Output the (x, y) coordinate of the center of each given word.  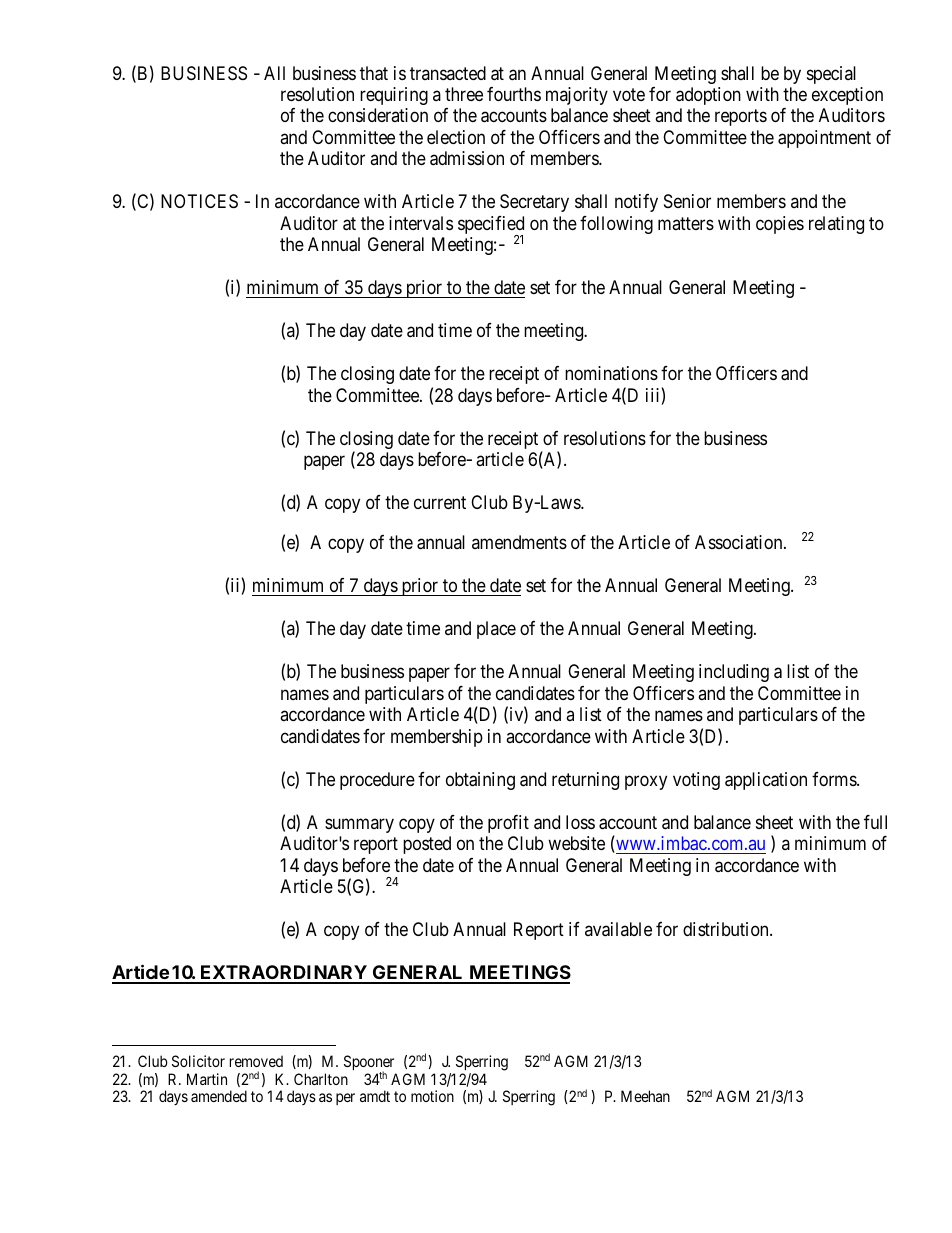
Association (740, 542)
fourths (514, 94)
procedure (377, 781)
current (440, 502)
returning (585, 781)
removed (256, 1061)
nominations (611, 373)
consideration (378, 115)
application (766, 781)
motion (432, 1096)
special (831, 75)
